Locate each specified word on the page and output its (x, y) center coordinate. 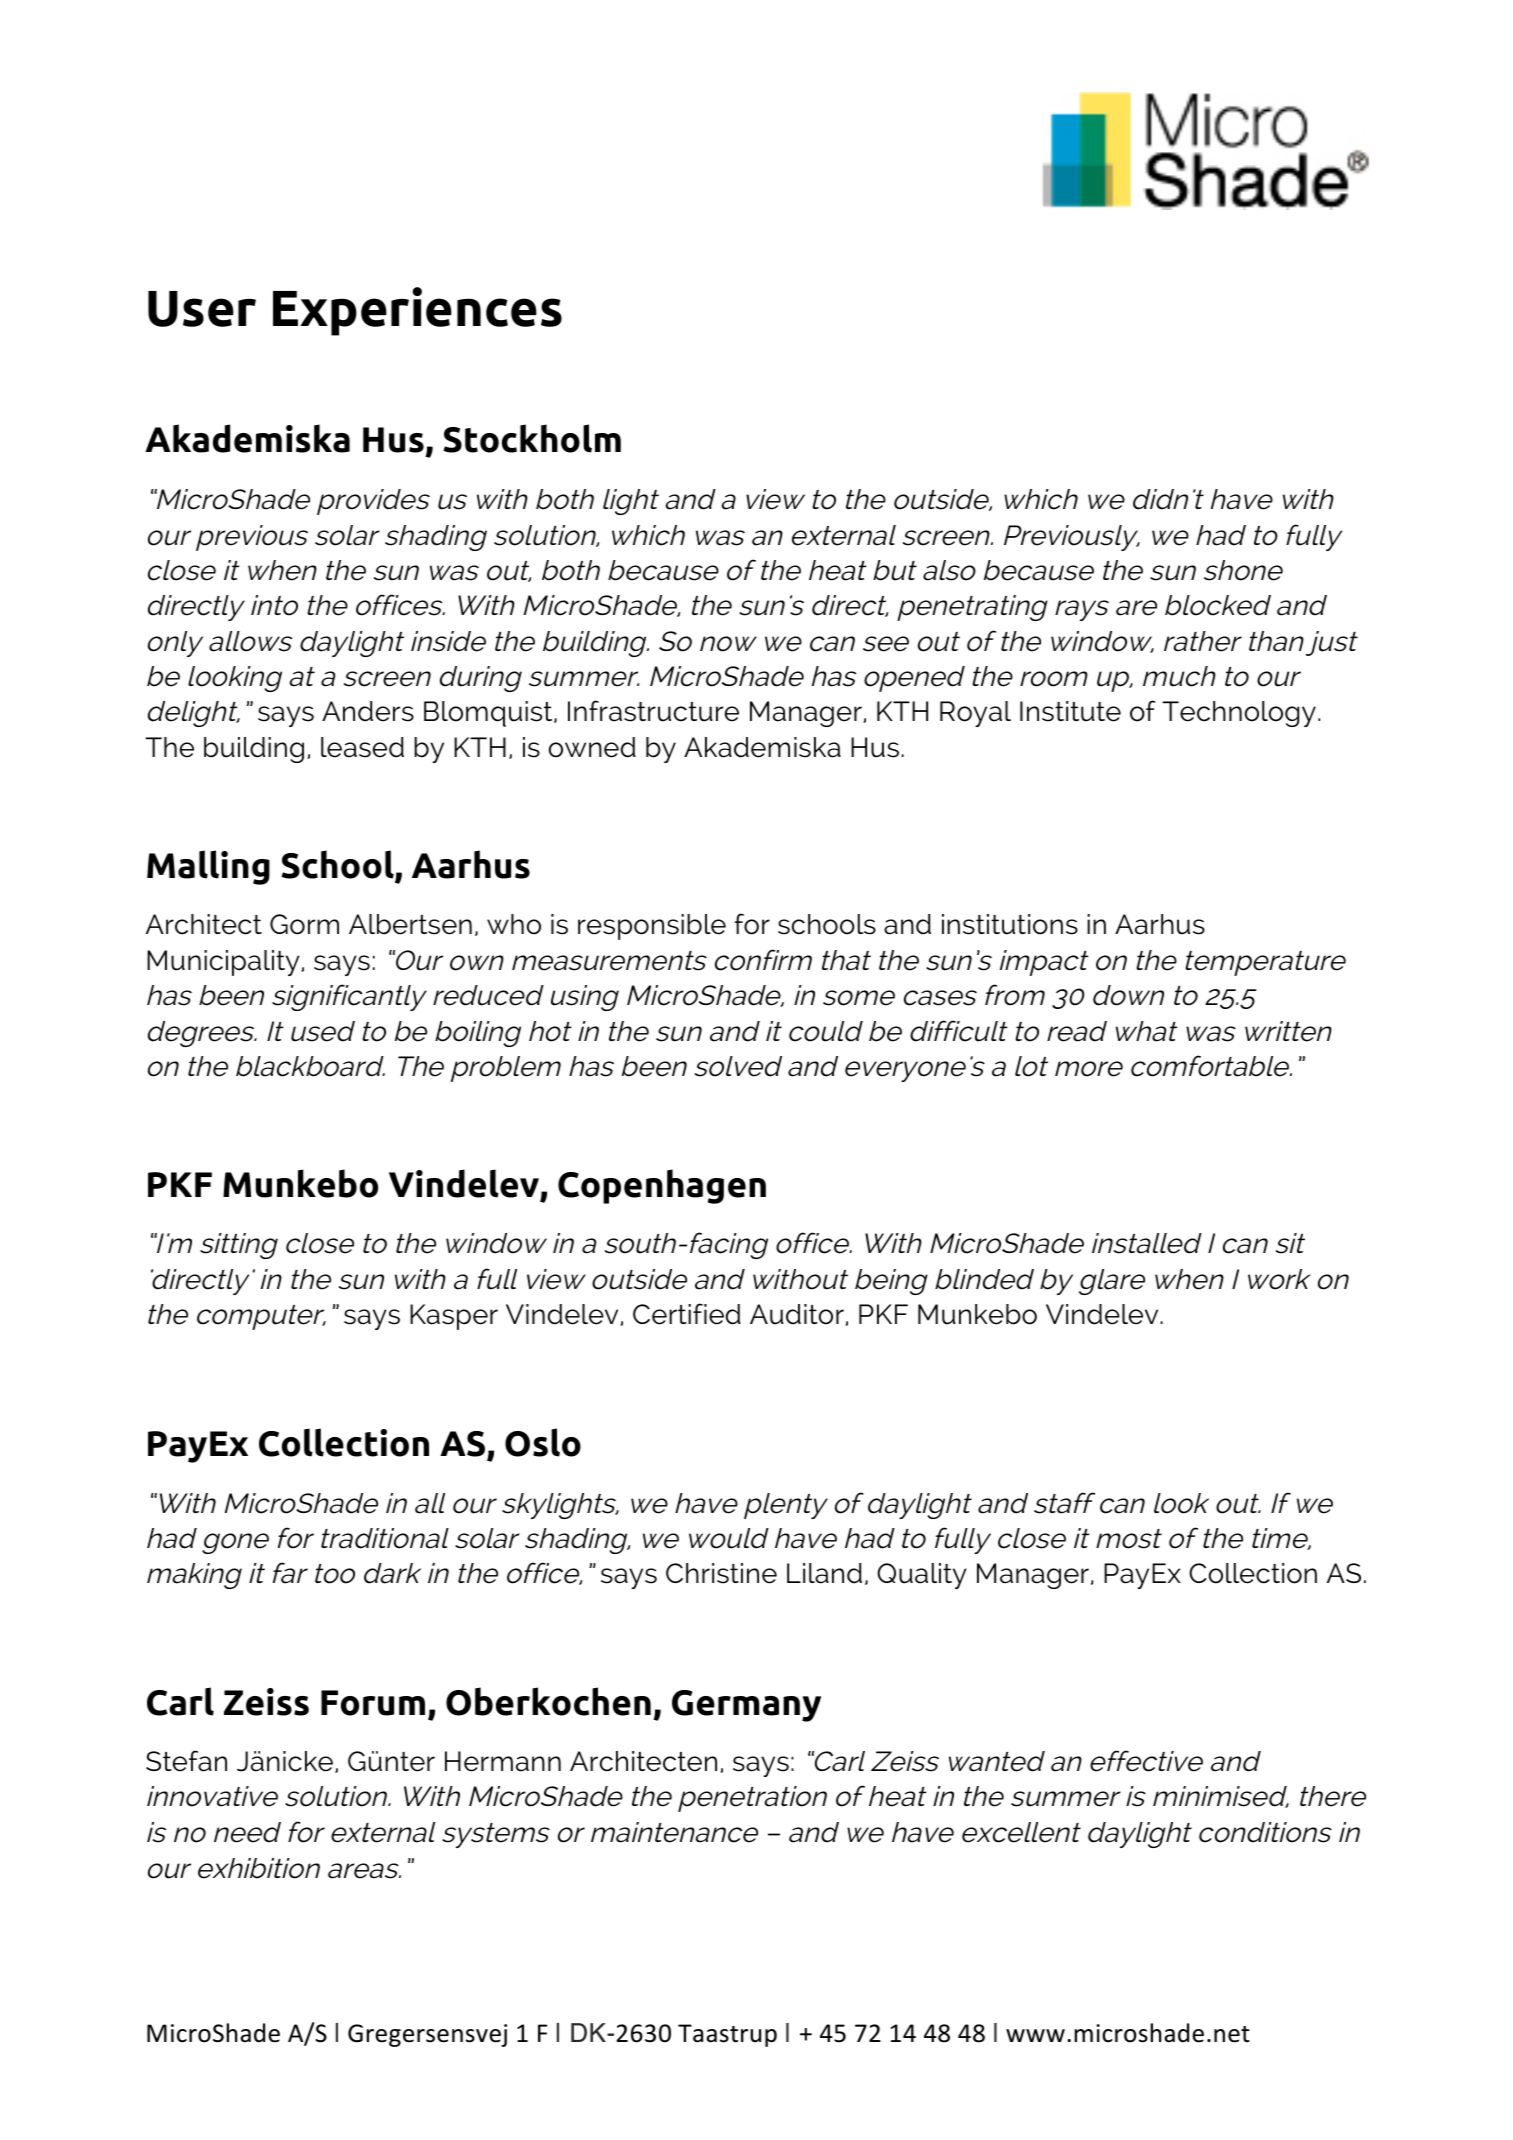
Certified (687, 1314)
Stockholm (532, 438)
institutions (1010, 924)
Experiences (417, 311)
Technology (1239, 714)
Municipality (224, 963)
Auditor (798, 1315)
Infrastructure (653, 711)
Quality (922, 1576)
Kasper (454, 1317)
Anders (368, 711)
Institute (1070, 711)
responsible (652, 927)
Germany (746, 1706)
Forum (373, 1703)
